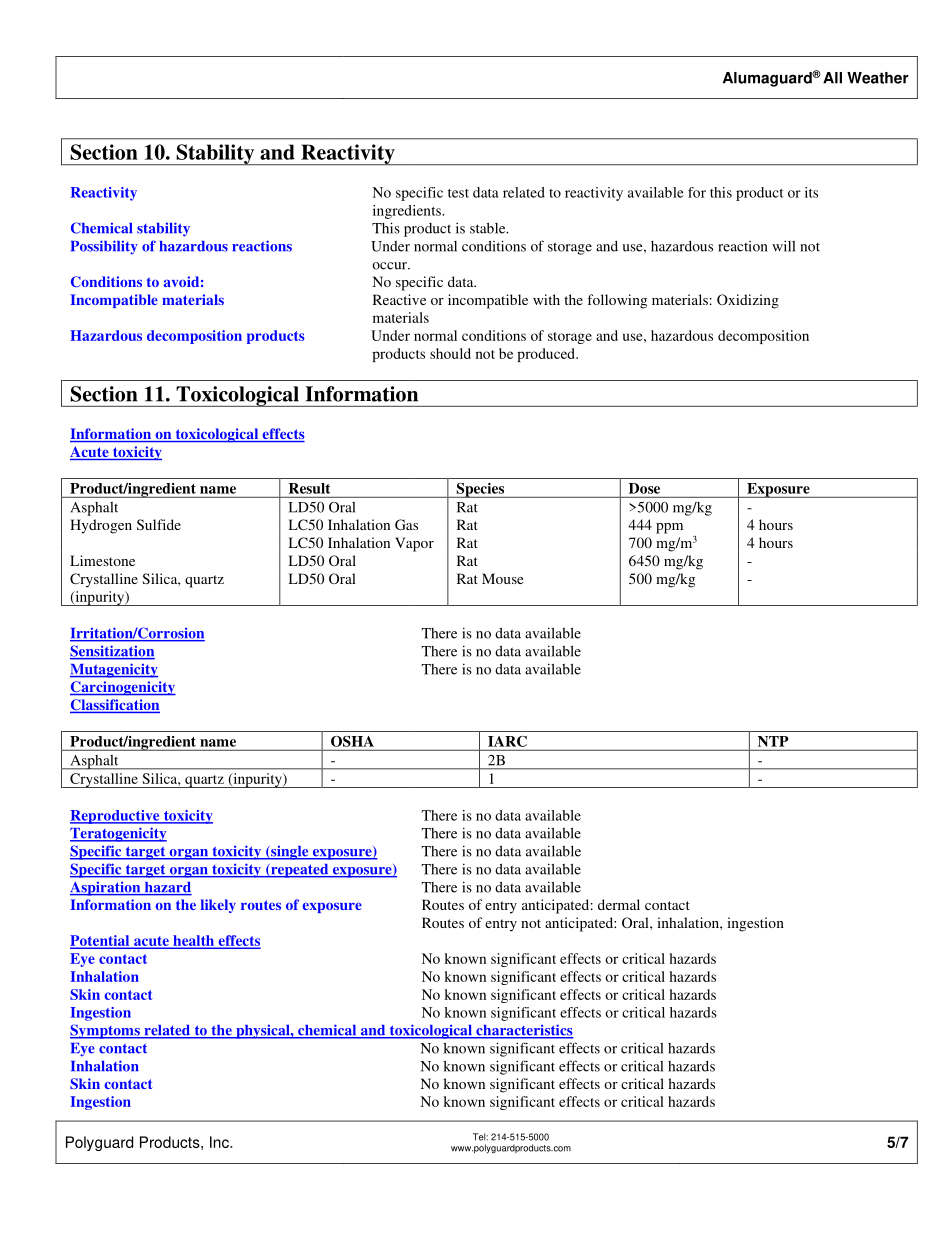 The height and width of the image is (1233, 952). What do you see at coordinates (159, 524) in the image?
I see `Sulfide` at bounding box center [159, 524].
